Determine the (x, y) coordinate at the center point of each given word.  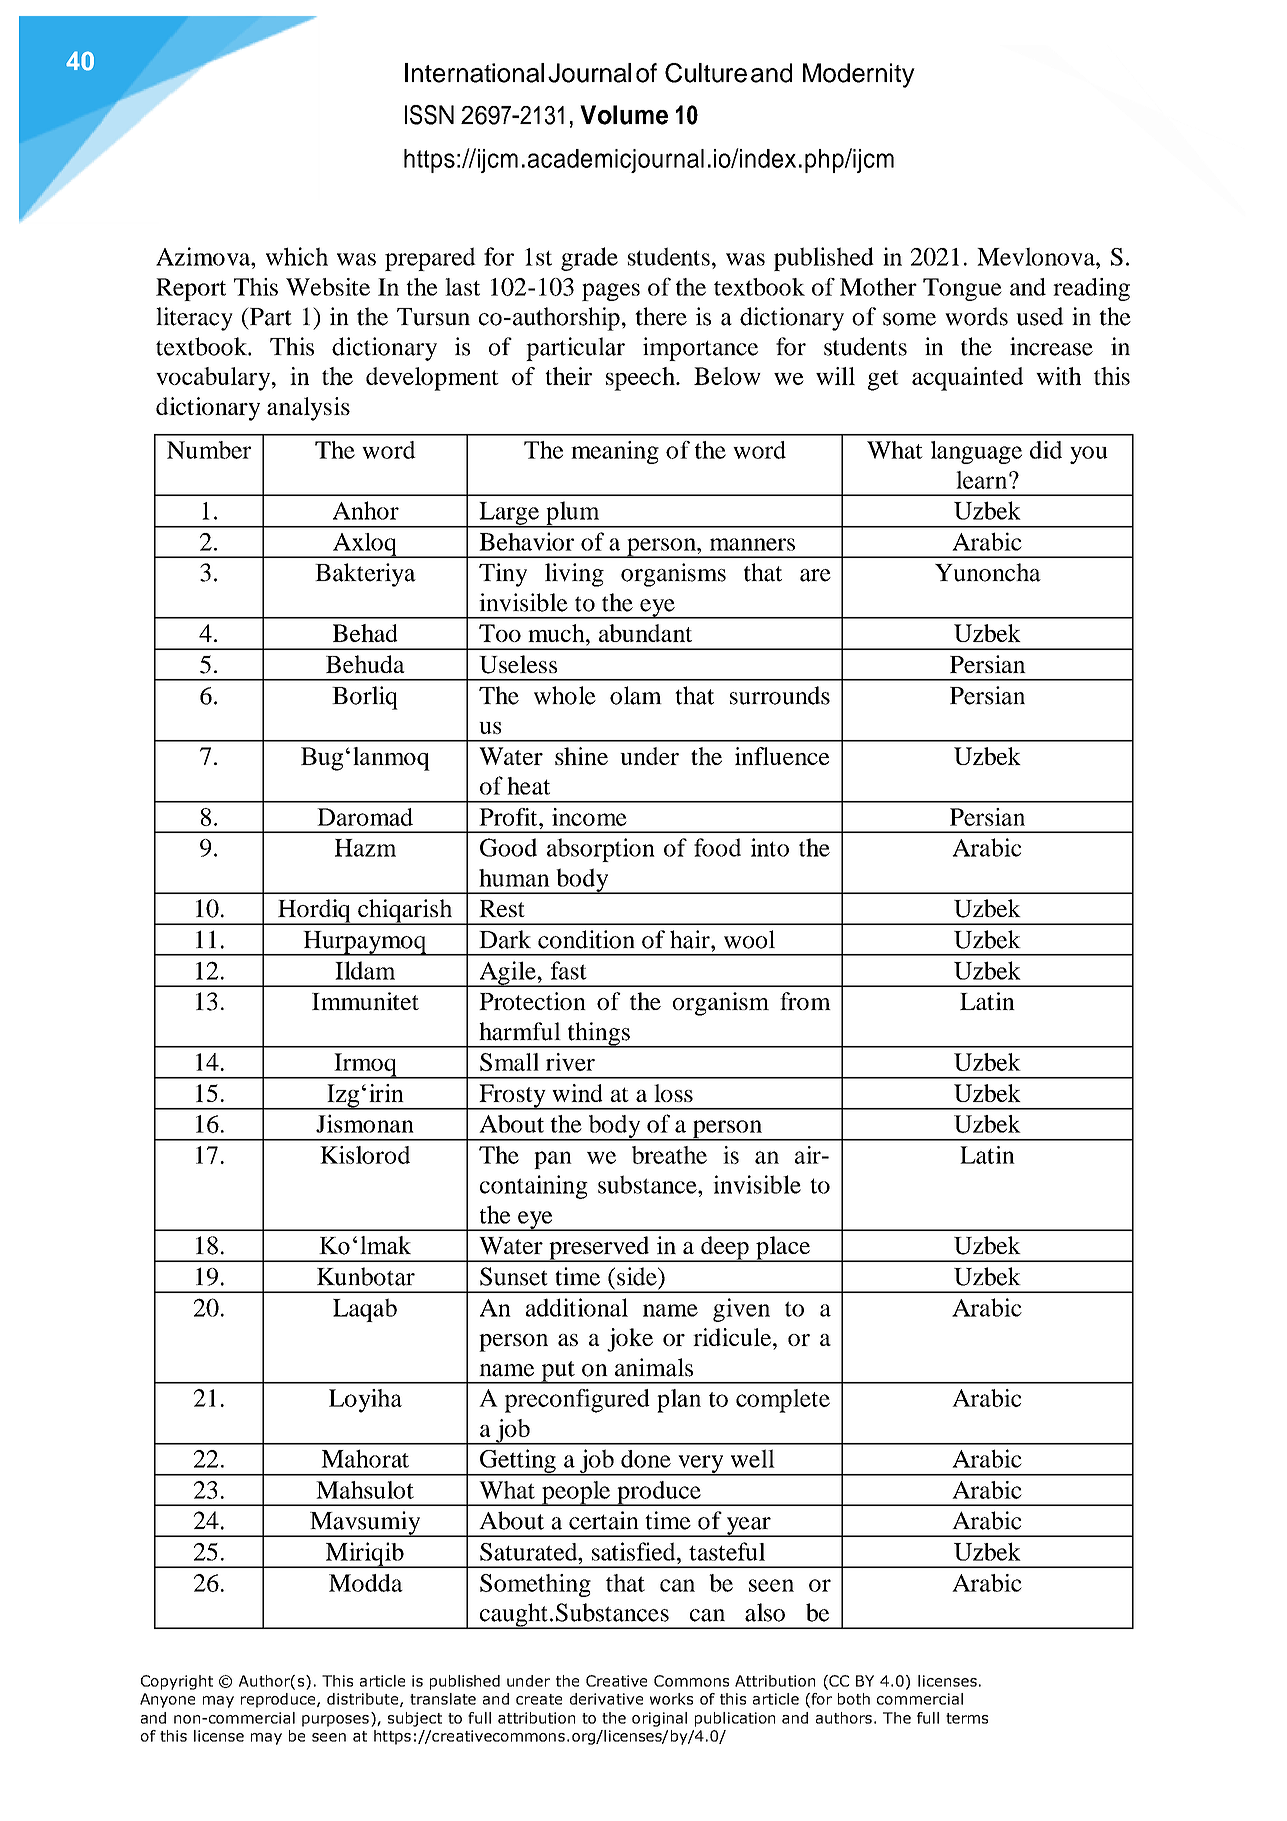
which (297, 256)
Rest (502, 908)
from (805, 1001)
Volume (624, 115)
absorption (601, 850)
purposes (335, 1721)
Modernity (859, 75)
